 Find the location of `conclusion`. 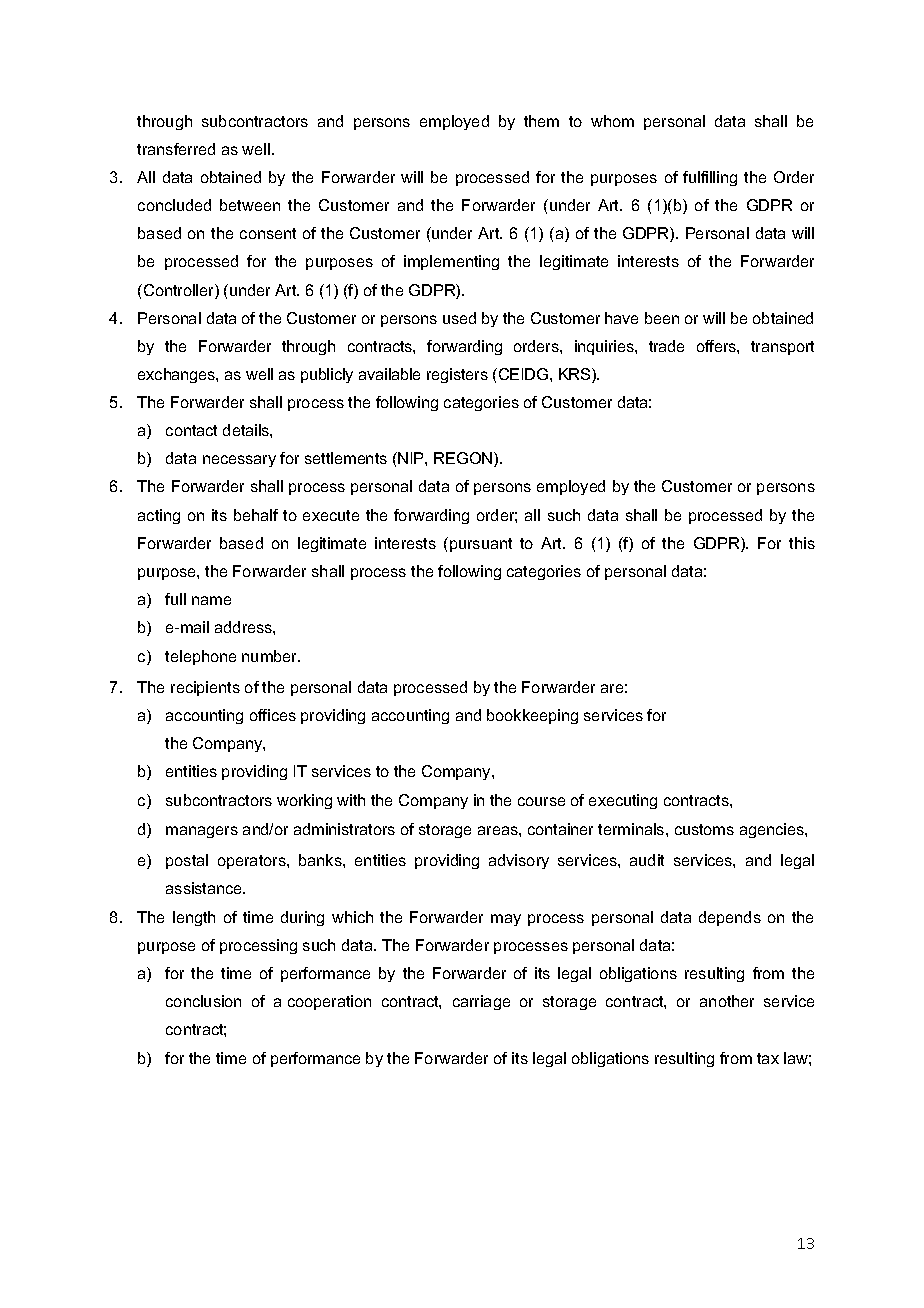

conclusion is located at coordinates (203, 1001).
